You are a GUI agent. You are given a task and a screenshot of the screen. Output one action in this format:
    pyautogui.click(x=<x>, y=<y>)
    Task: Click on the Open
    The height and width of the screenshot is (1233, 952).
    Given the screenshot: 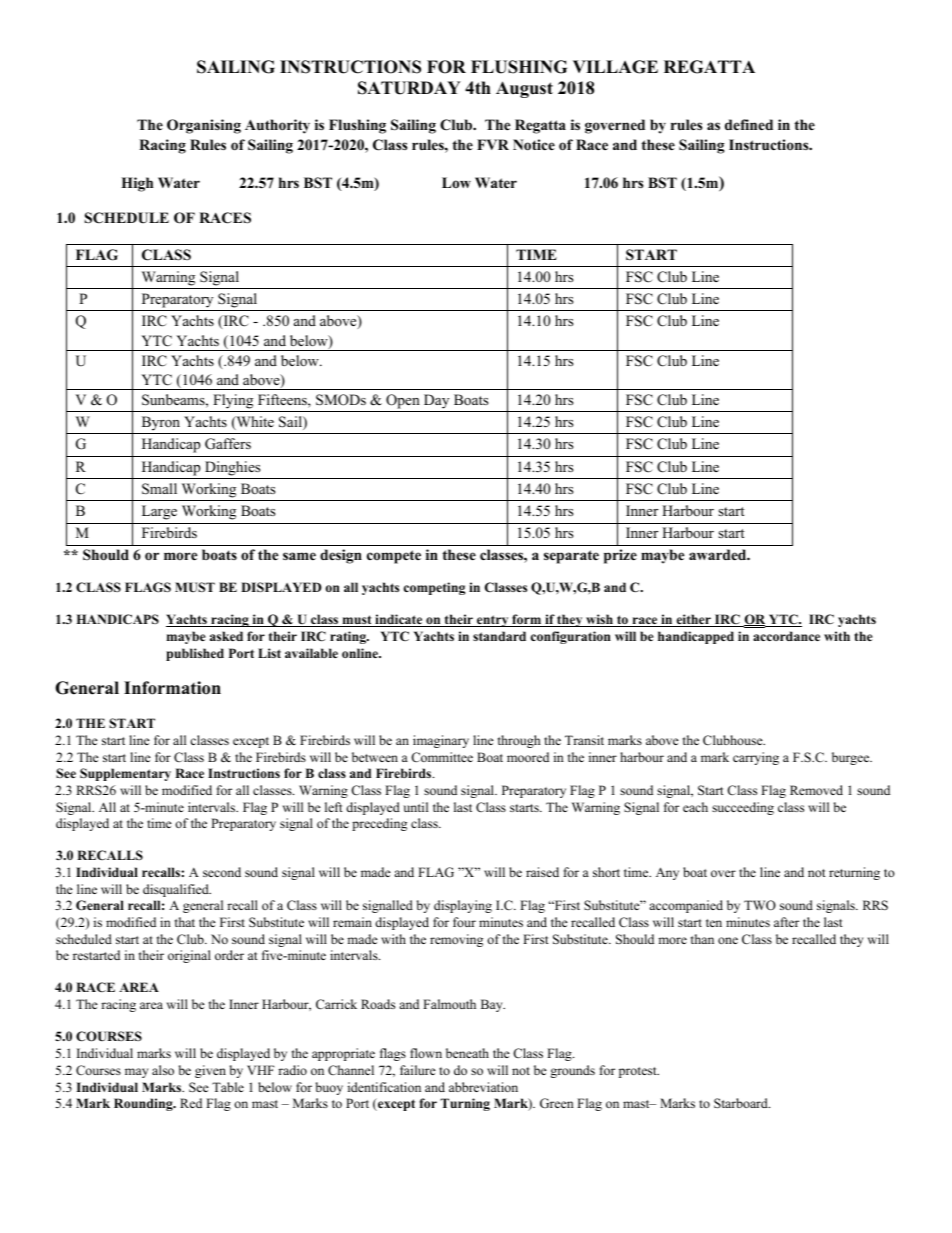 What is the action you would take?
    pyautogui.click(x=403, y=401)
